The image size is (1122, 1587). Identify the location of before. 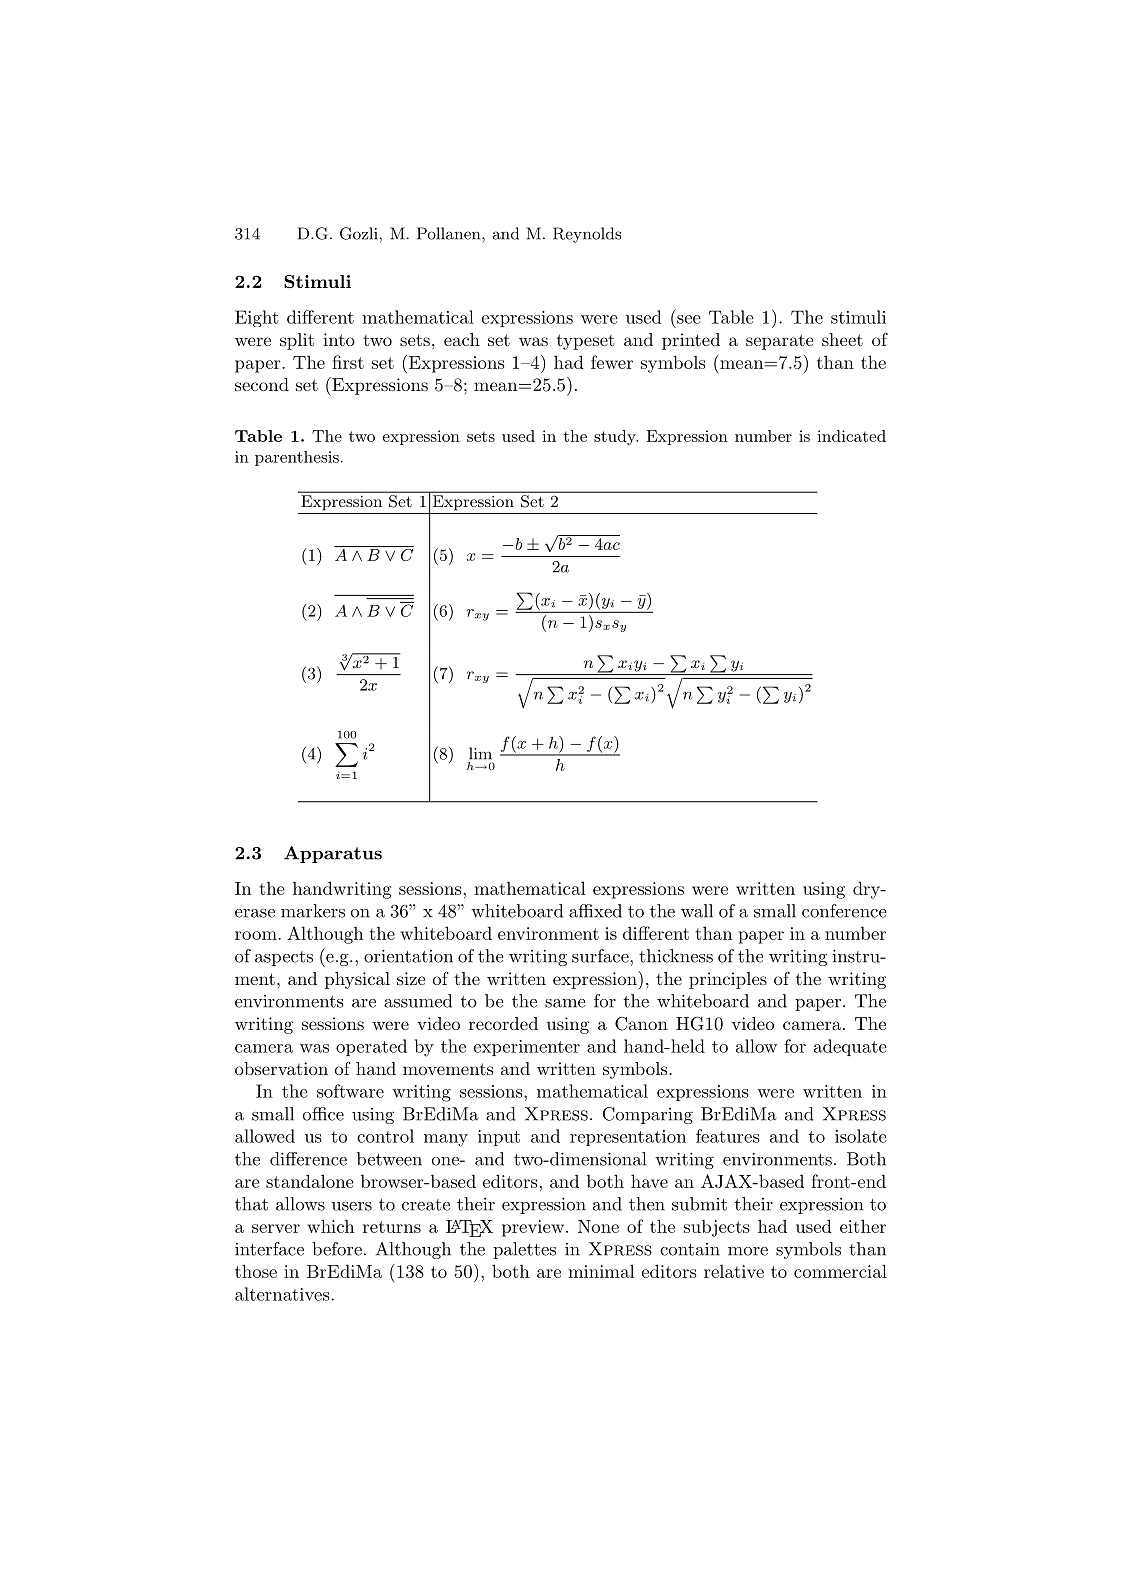
(337, 1249).
